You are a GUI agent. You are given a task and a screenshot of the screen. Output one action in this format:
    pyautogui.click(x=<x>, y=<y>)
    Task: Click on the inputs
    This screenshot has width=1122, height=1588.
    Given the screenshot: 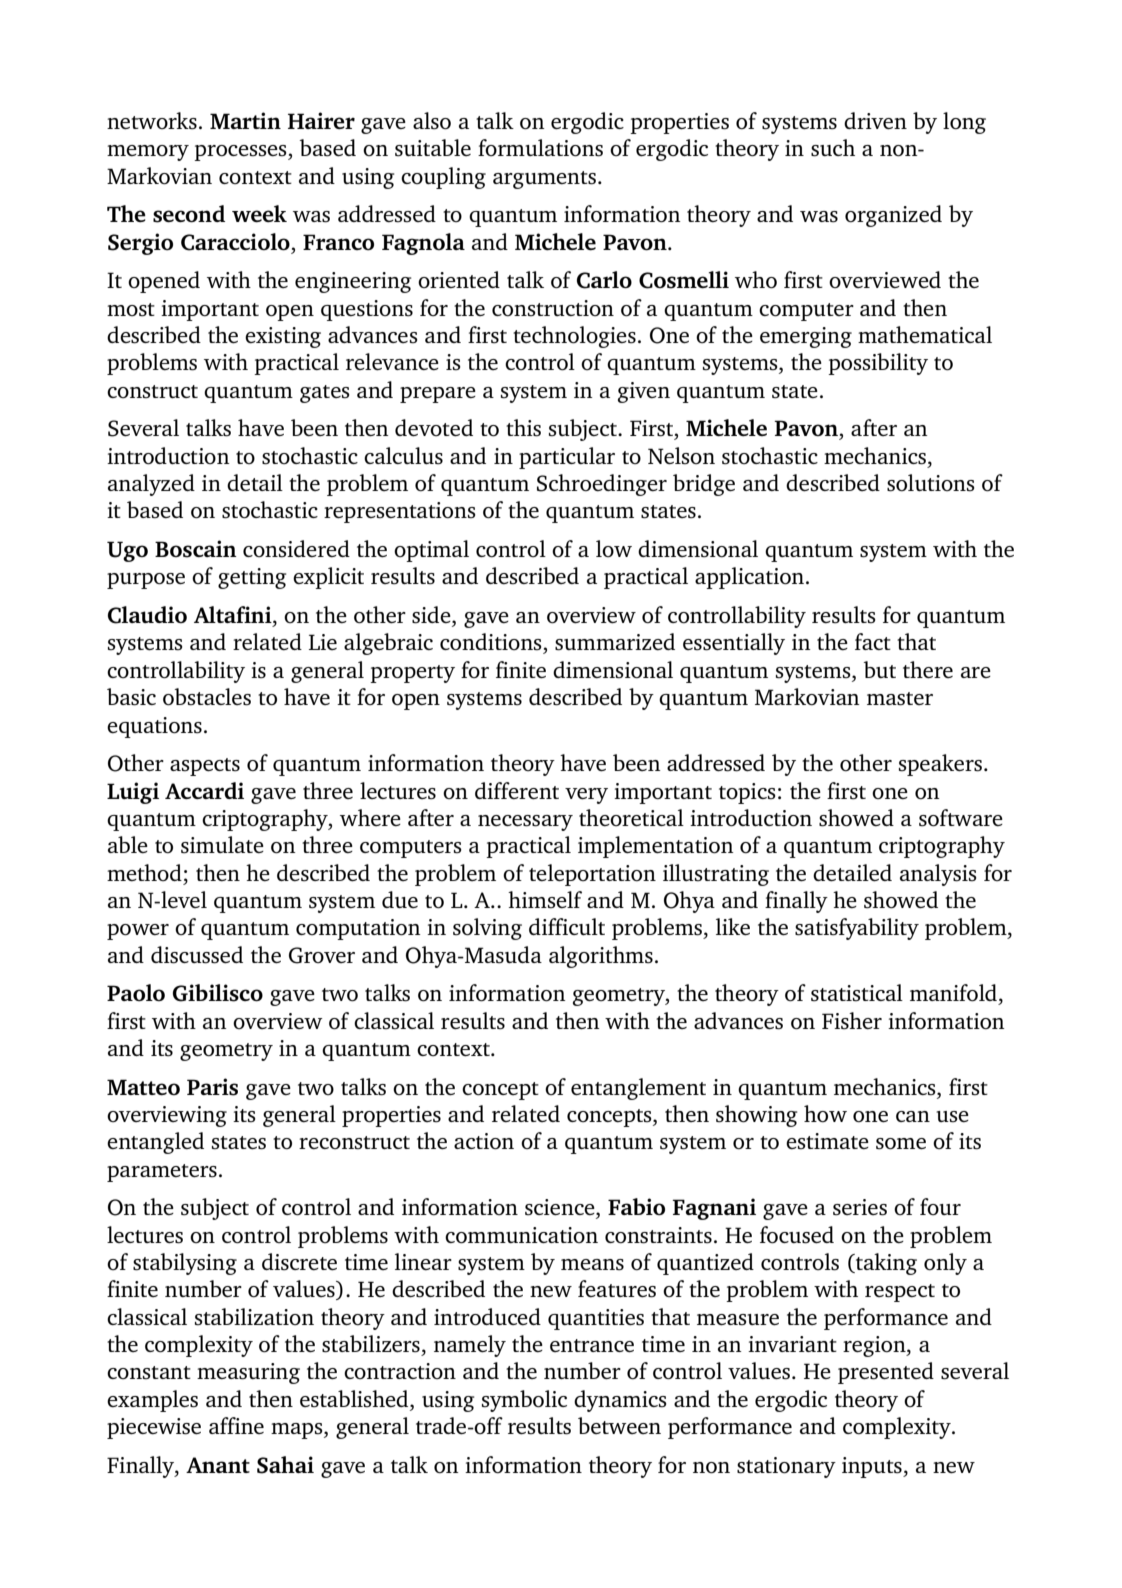 What is the action you would take?
    pyautogui.click(x=873, y=1467)
